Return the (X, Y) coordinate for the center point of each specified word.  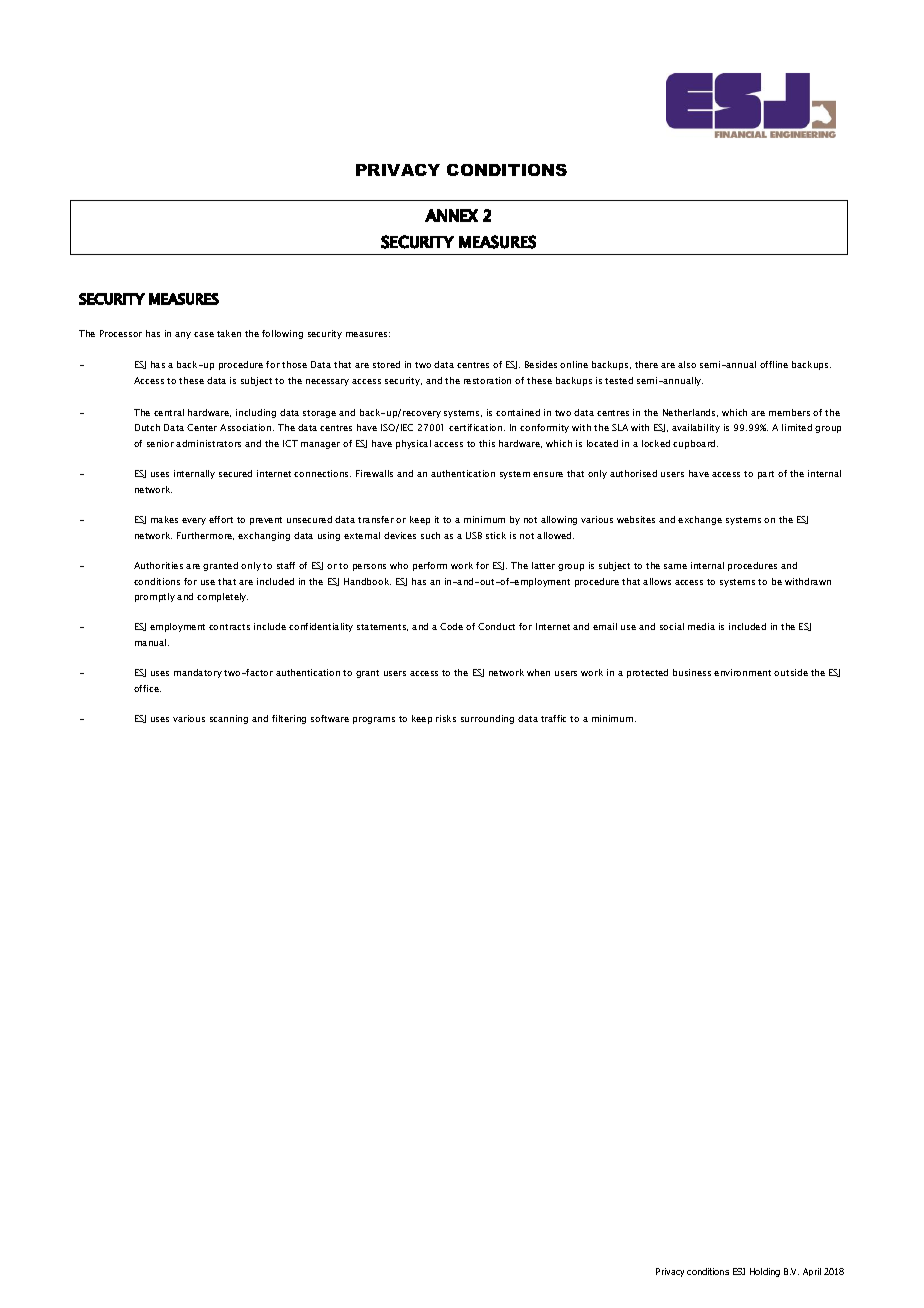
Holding (765, 1272)
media (701, 626)
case (204, 334)
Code (451, 626)
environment (742, 672)
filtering (289, 719)
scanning (229, 719)
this (487, 443)
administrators (208, 443)
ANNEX (451, 215)
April (812, 1272)
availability (696, 428)
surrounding (487, 719)
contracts (229, 627)
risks (446, 718)
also (687, 364)
